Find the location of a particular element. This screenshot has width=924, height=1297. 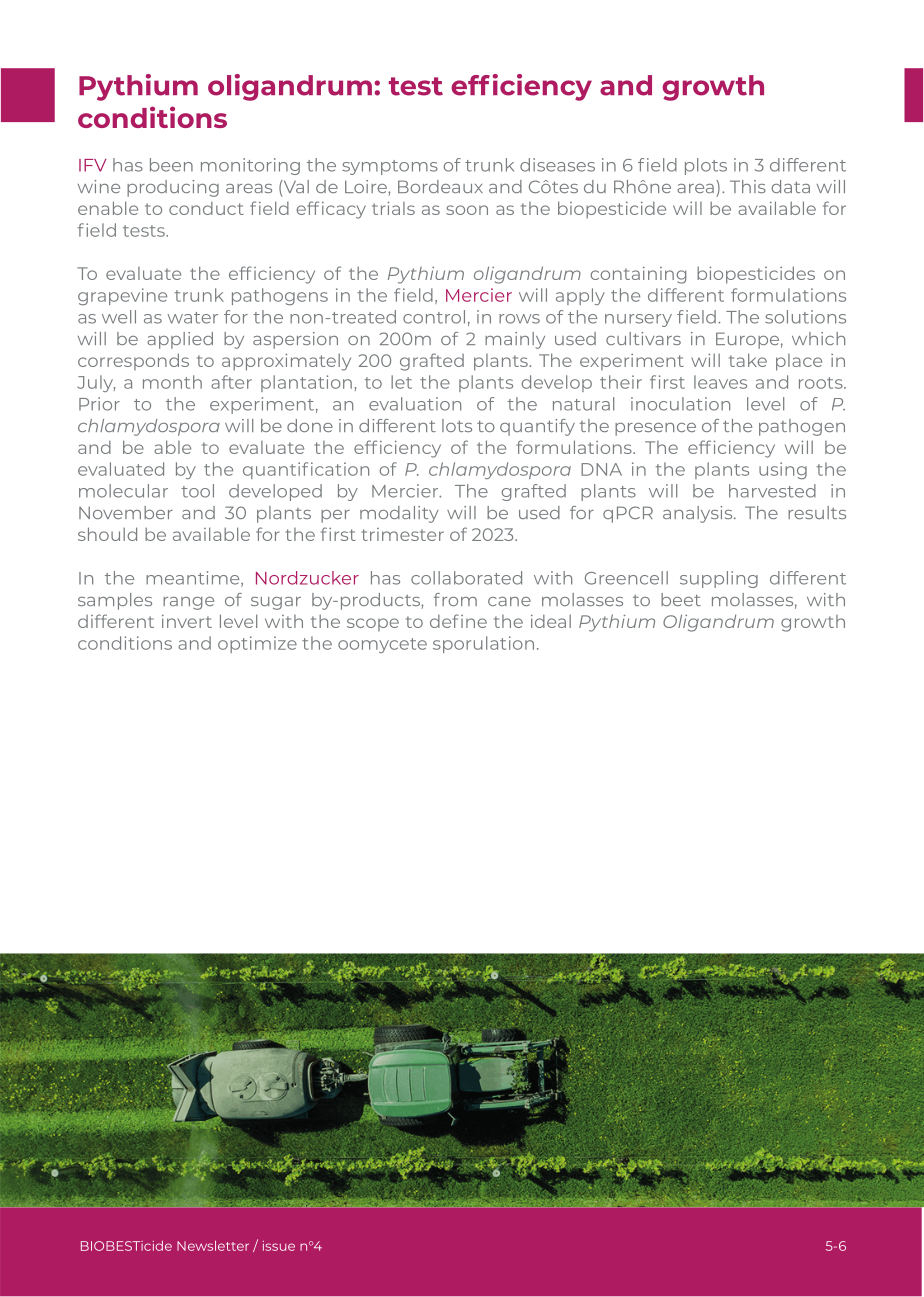

trimester is located at coordinates (402, 534).
